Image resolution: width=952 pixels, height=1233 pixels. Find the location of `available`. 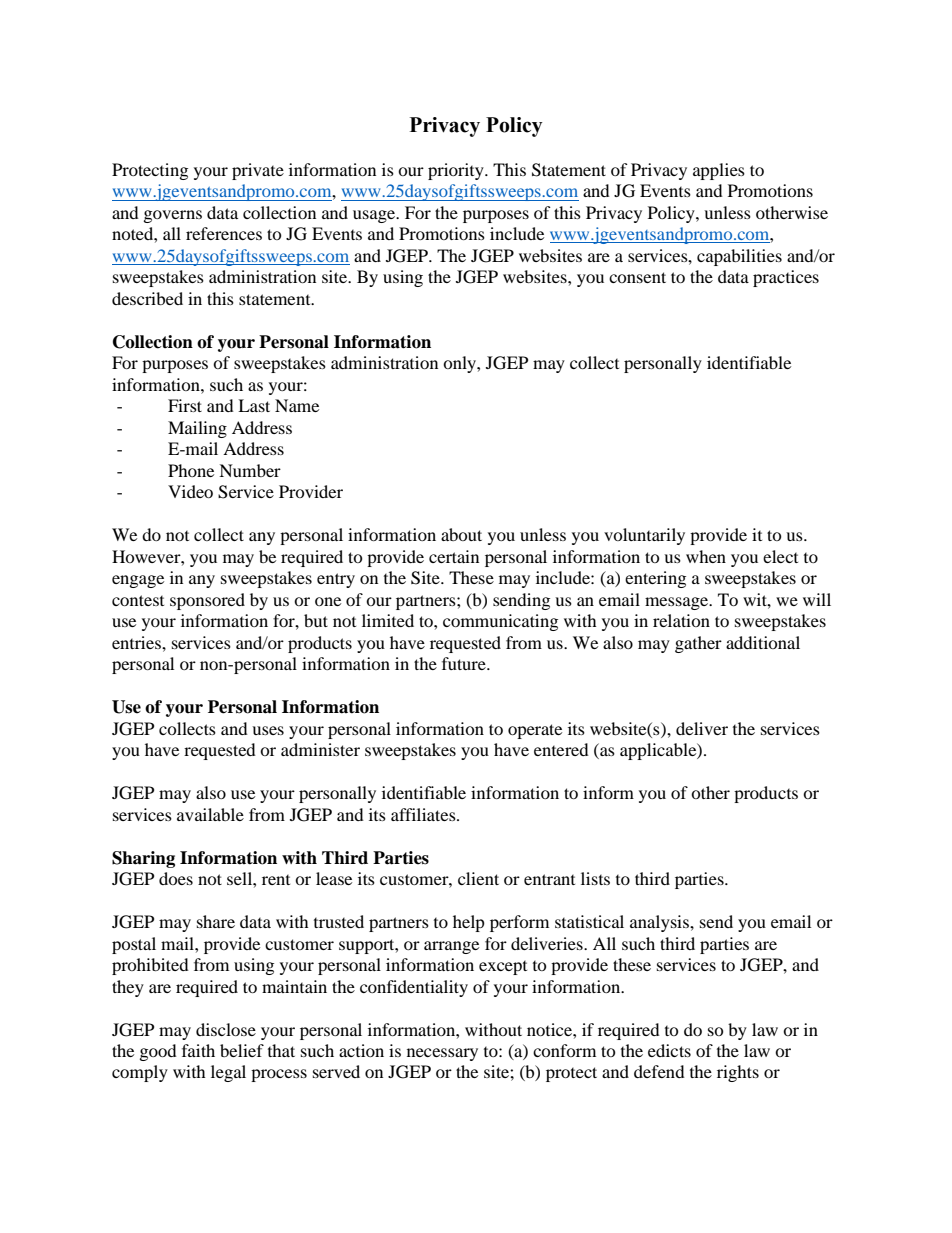

available is located at coordinates (210, 814).
